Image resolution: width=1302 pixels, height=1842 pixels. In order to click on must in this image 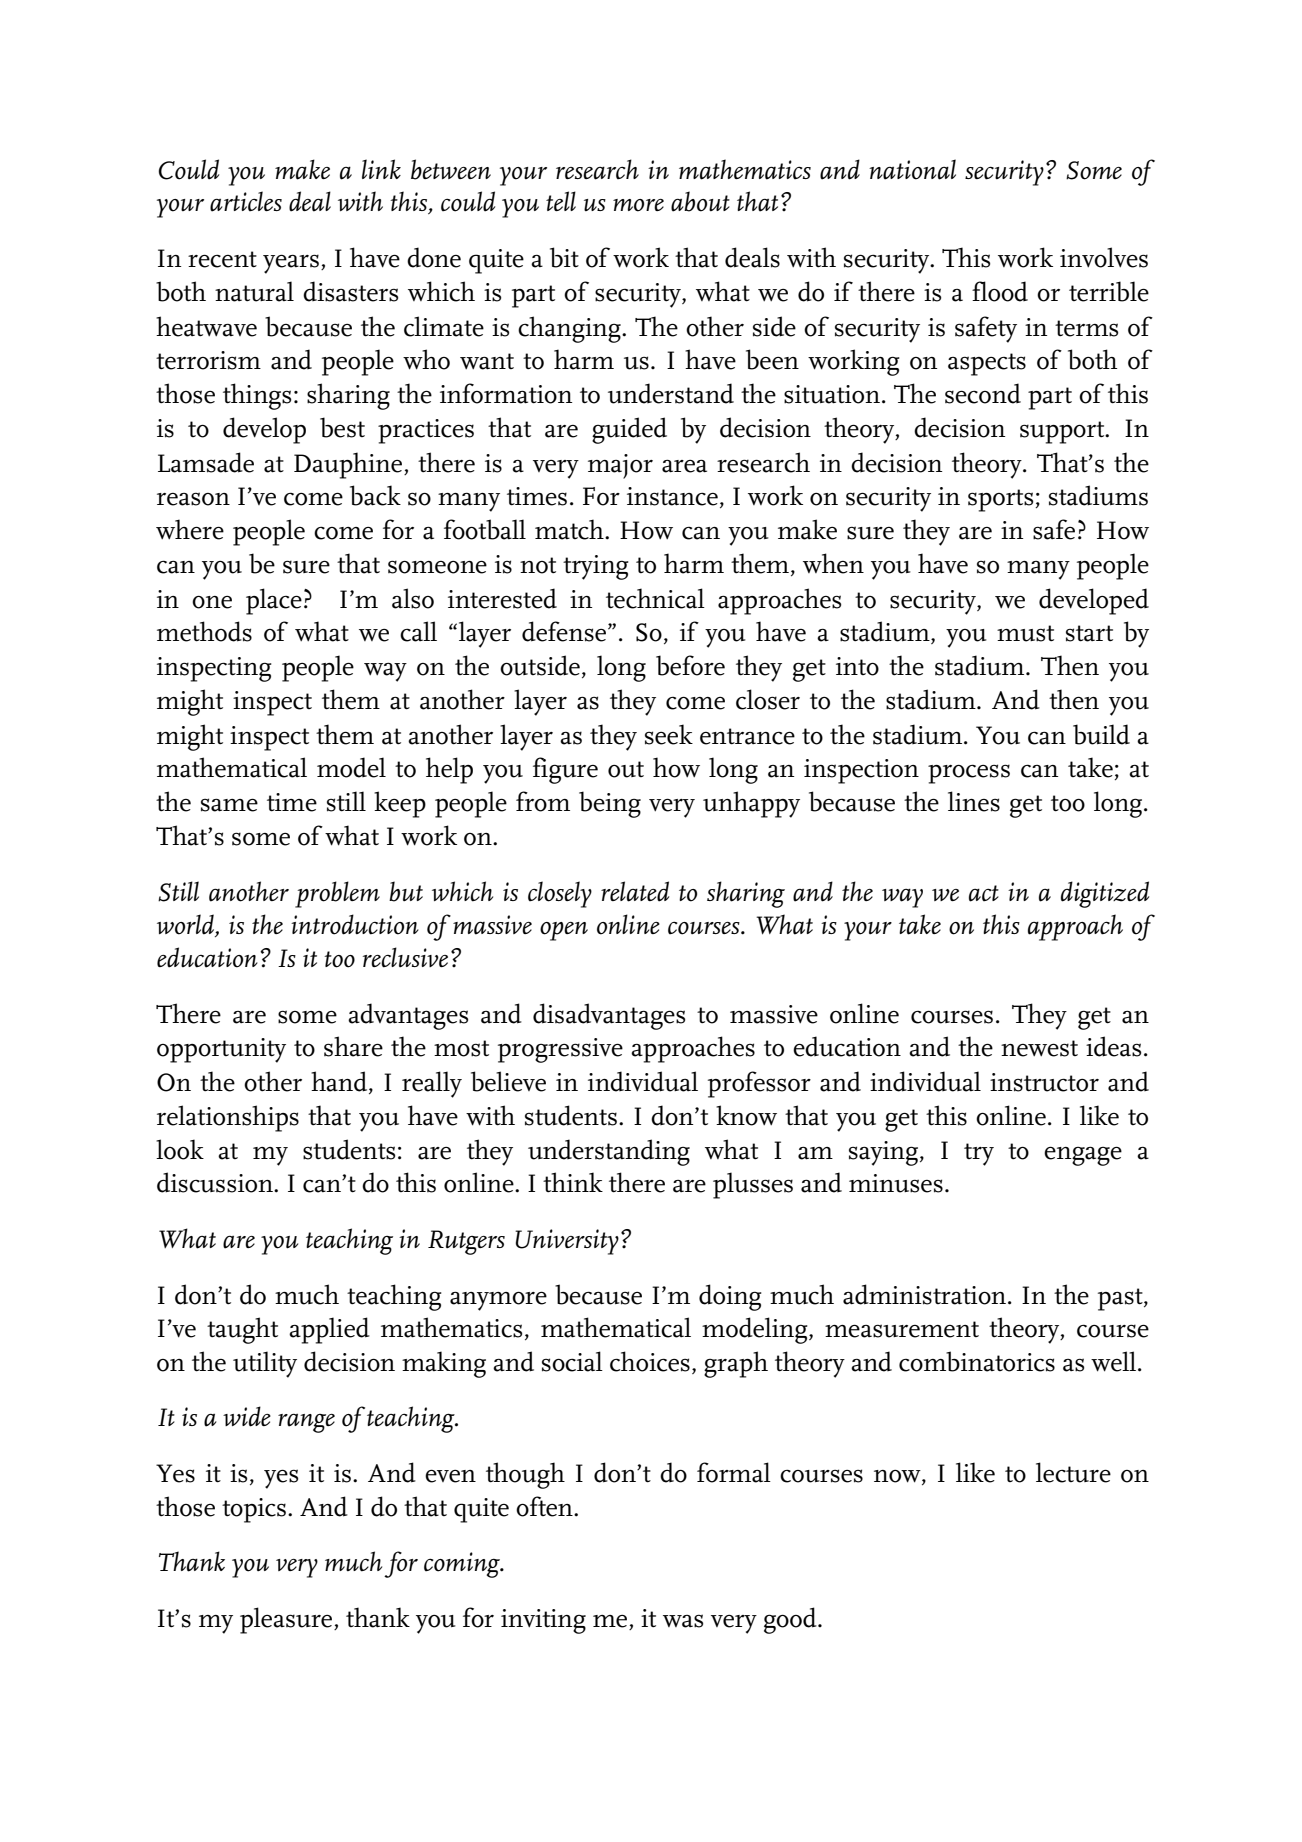, I will do `click(1025, 633)`.
